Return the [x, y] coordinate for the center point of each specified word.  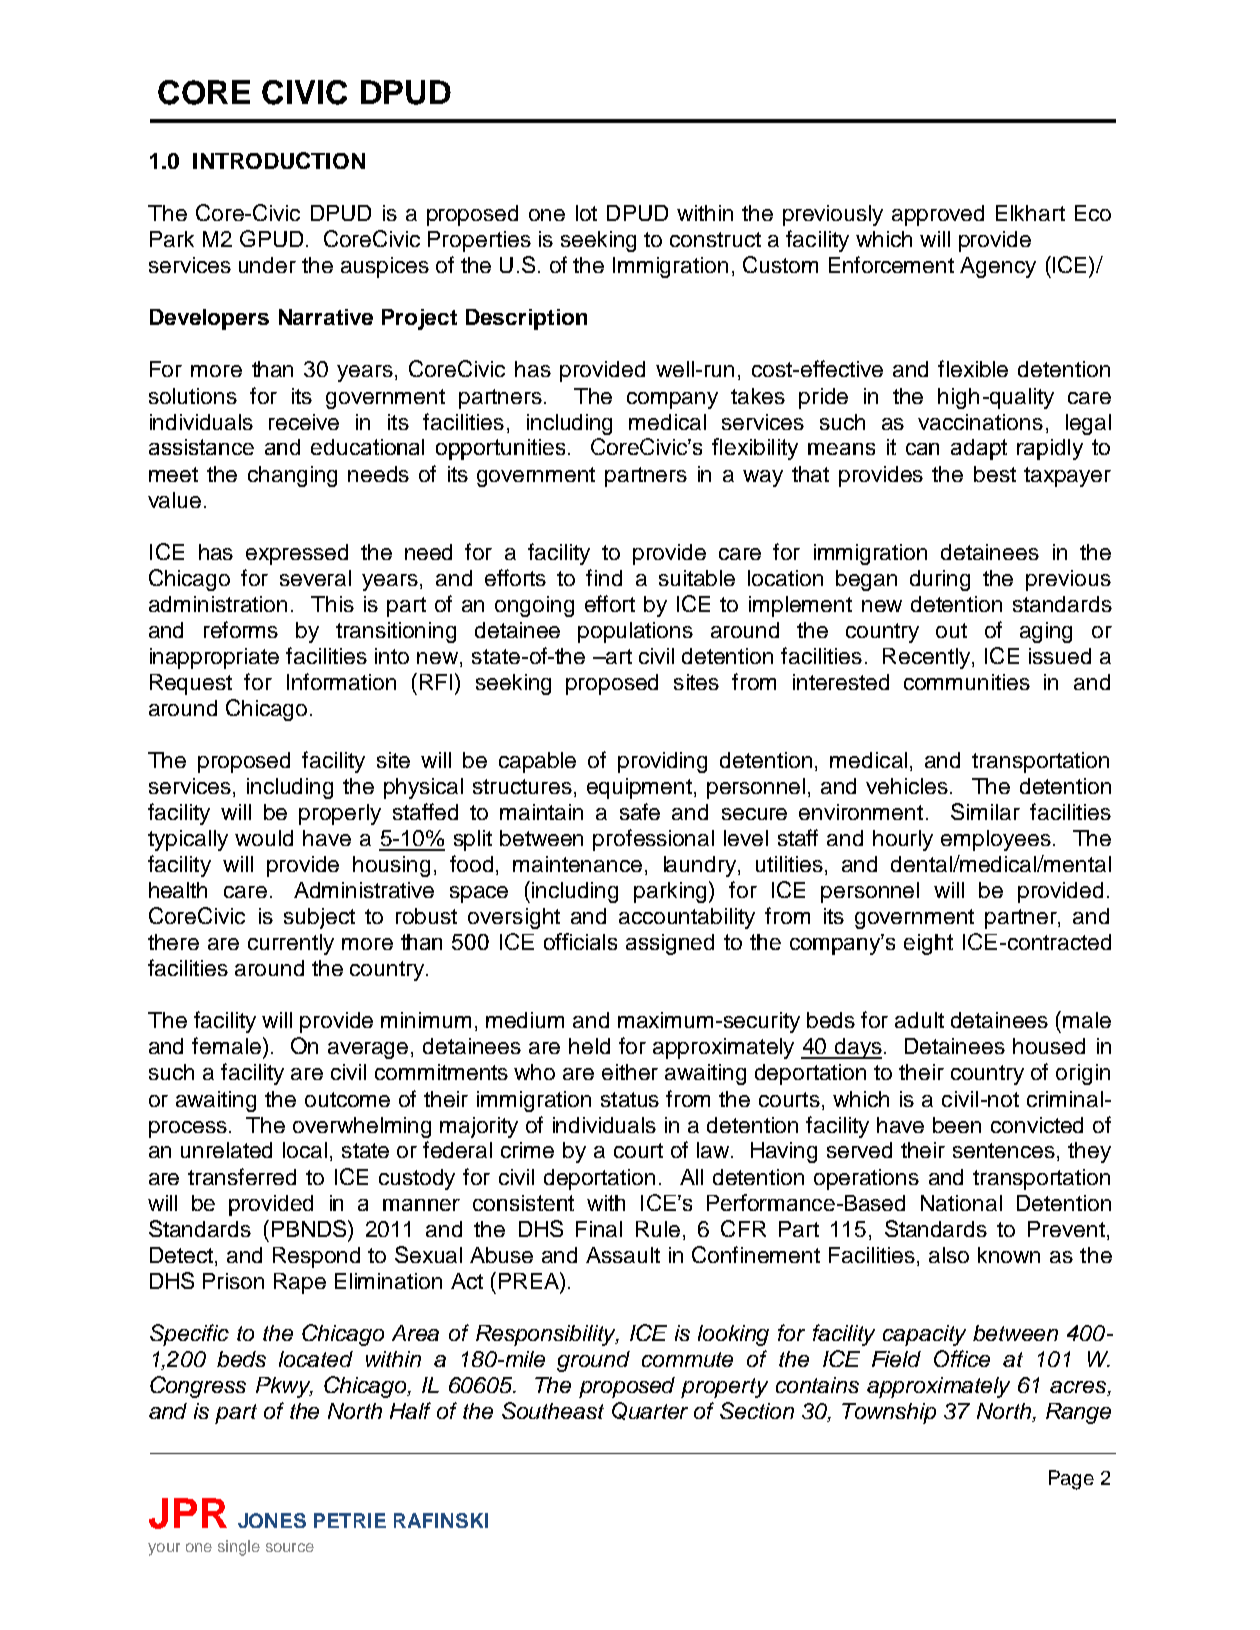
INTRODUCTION [279, 160]
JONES [272, 1520]
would [264, 838]
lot [586, 213]
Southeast [553, 1410]
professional [653, 840]
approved [938, 215]
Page [1071, 1480]
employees [996, 840]
